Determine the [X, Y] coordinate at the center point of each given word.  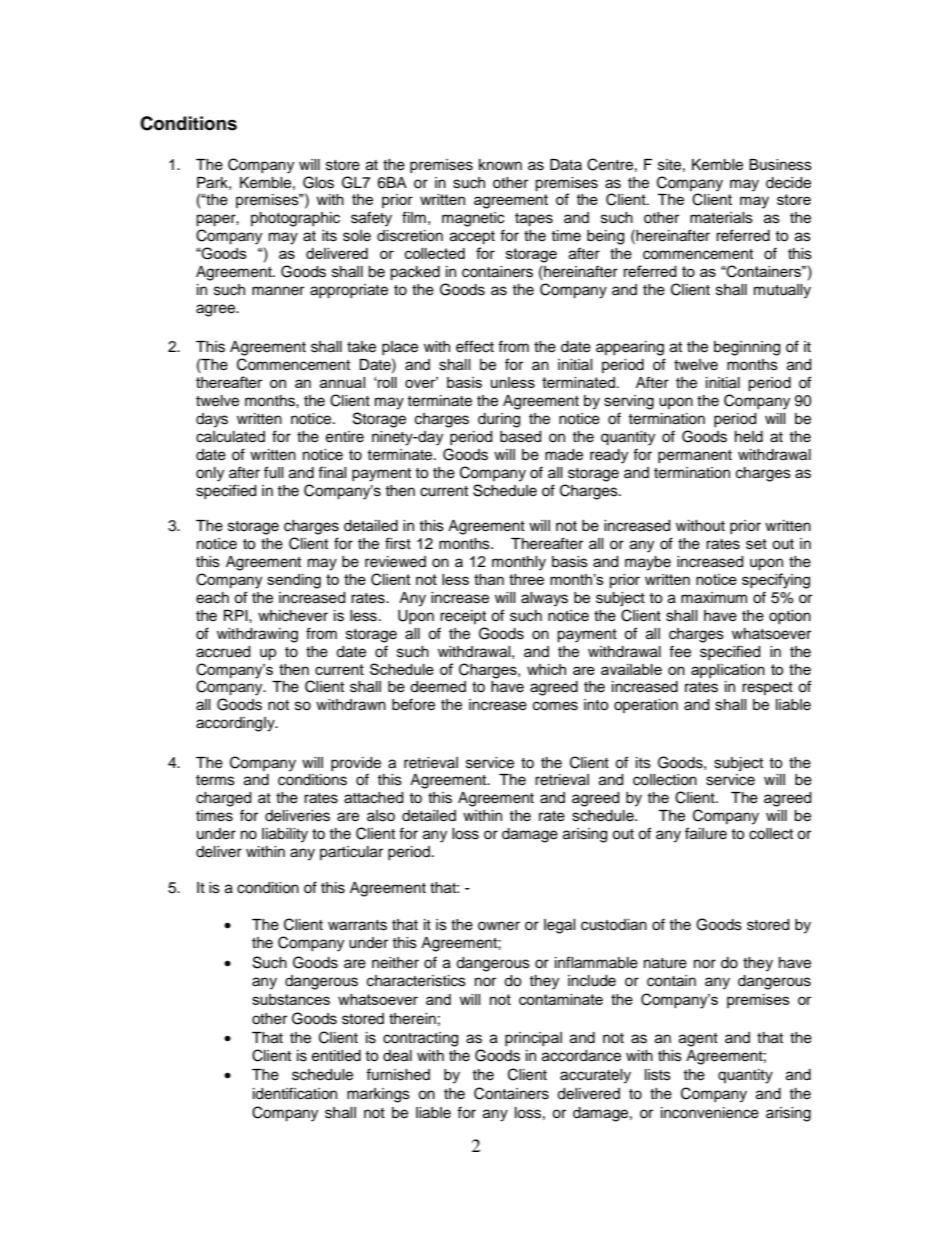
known [500, 164]
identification [295, 1093]
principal [533, 1039]
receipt [463, 617]
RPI [237, 615]
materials [721, 218]
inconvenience [710, 1113]
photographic [295, 219]
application [728, 671]
